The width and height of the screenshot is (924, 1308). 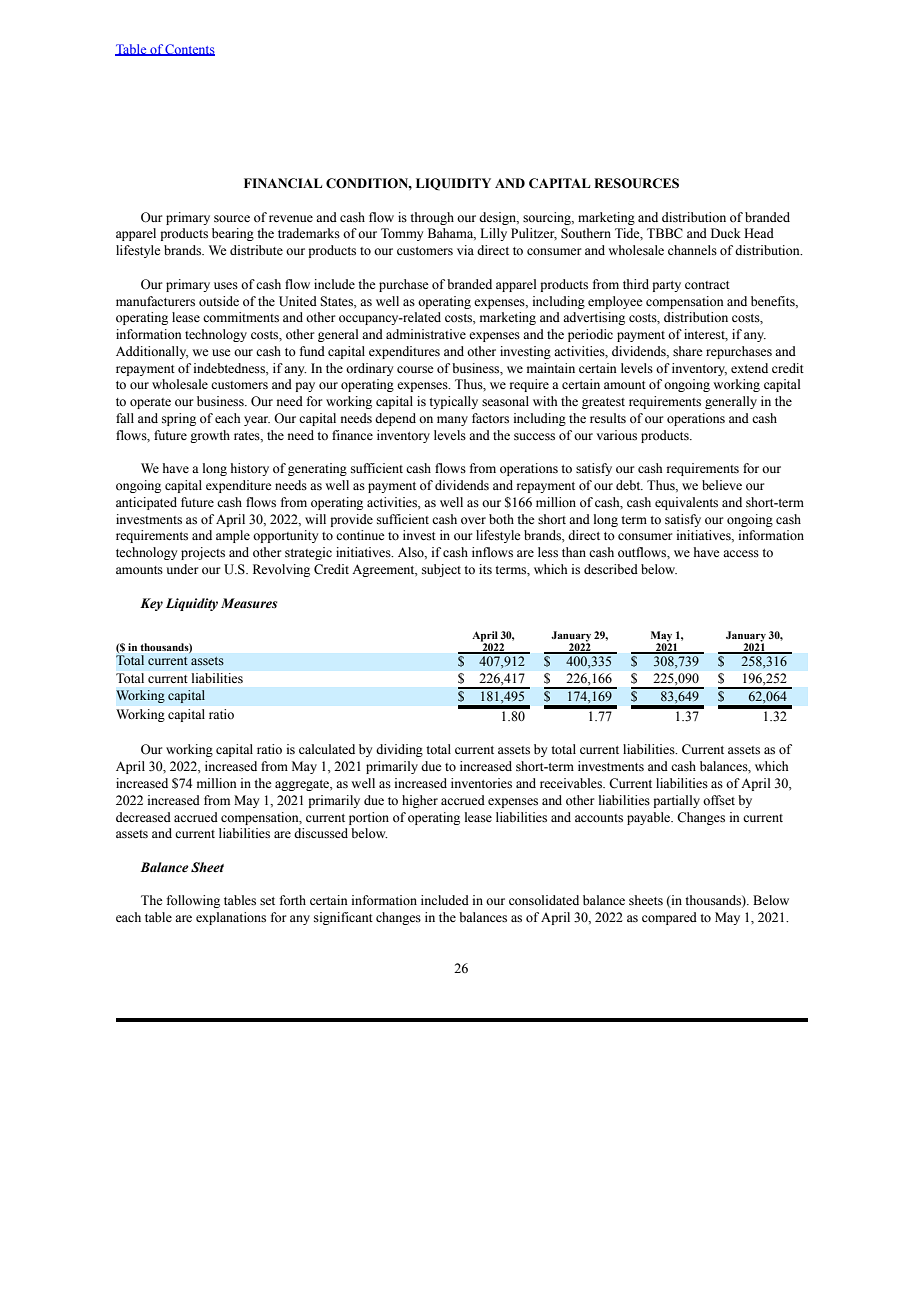 I want to click on following, so click(x=193, y=901).
